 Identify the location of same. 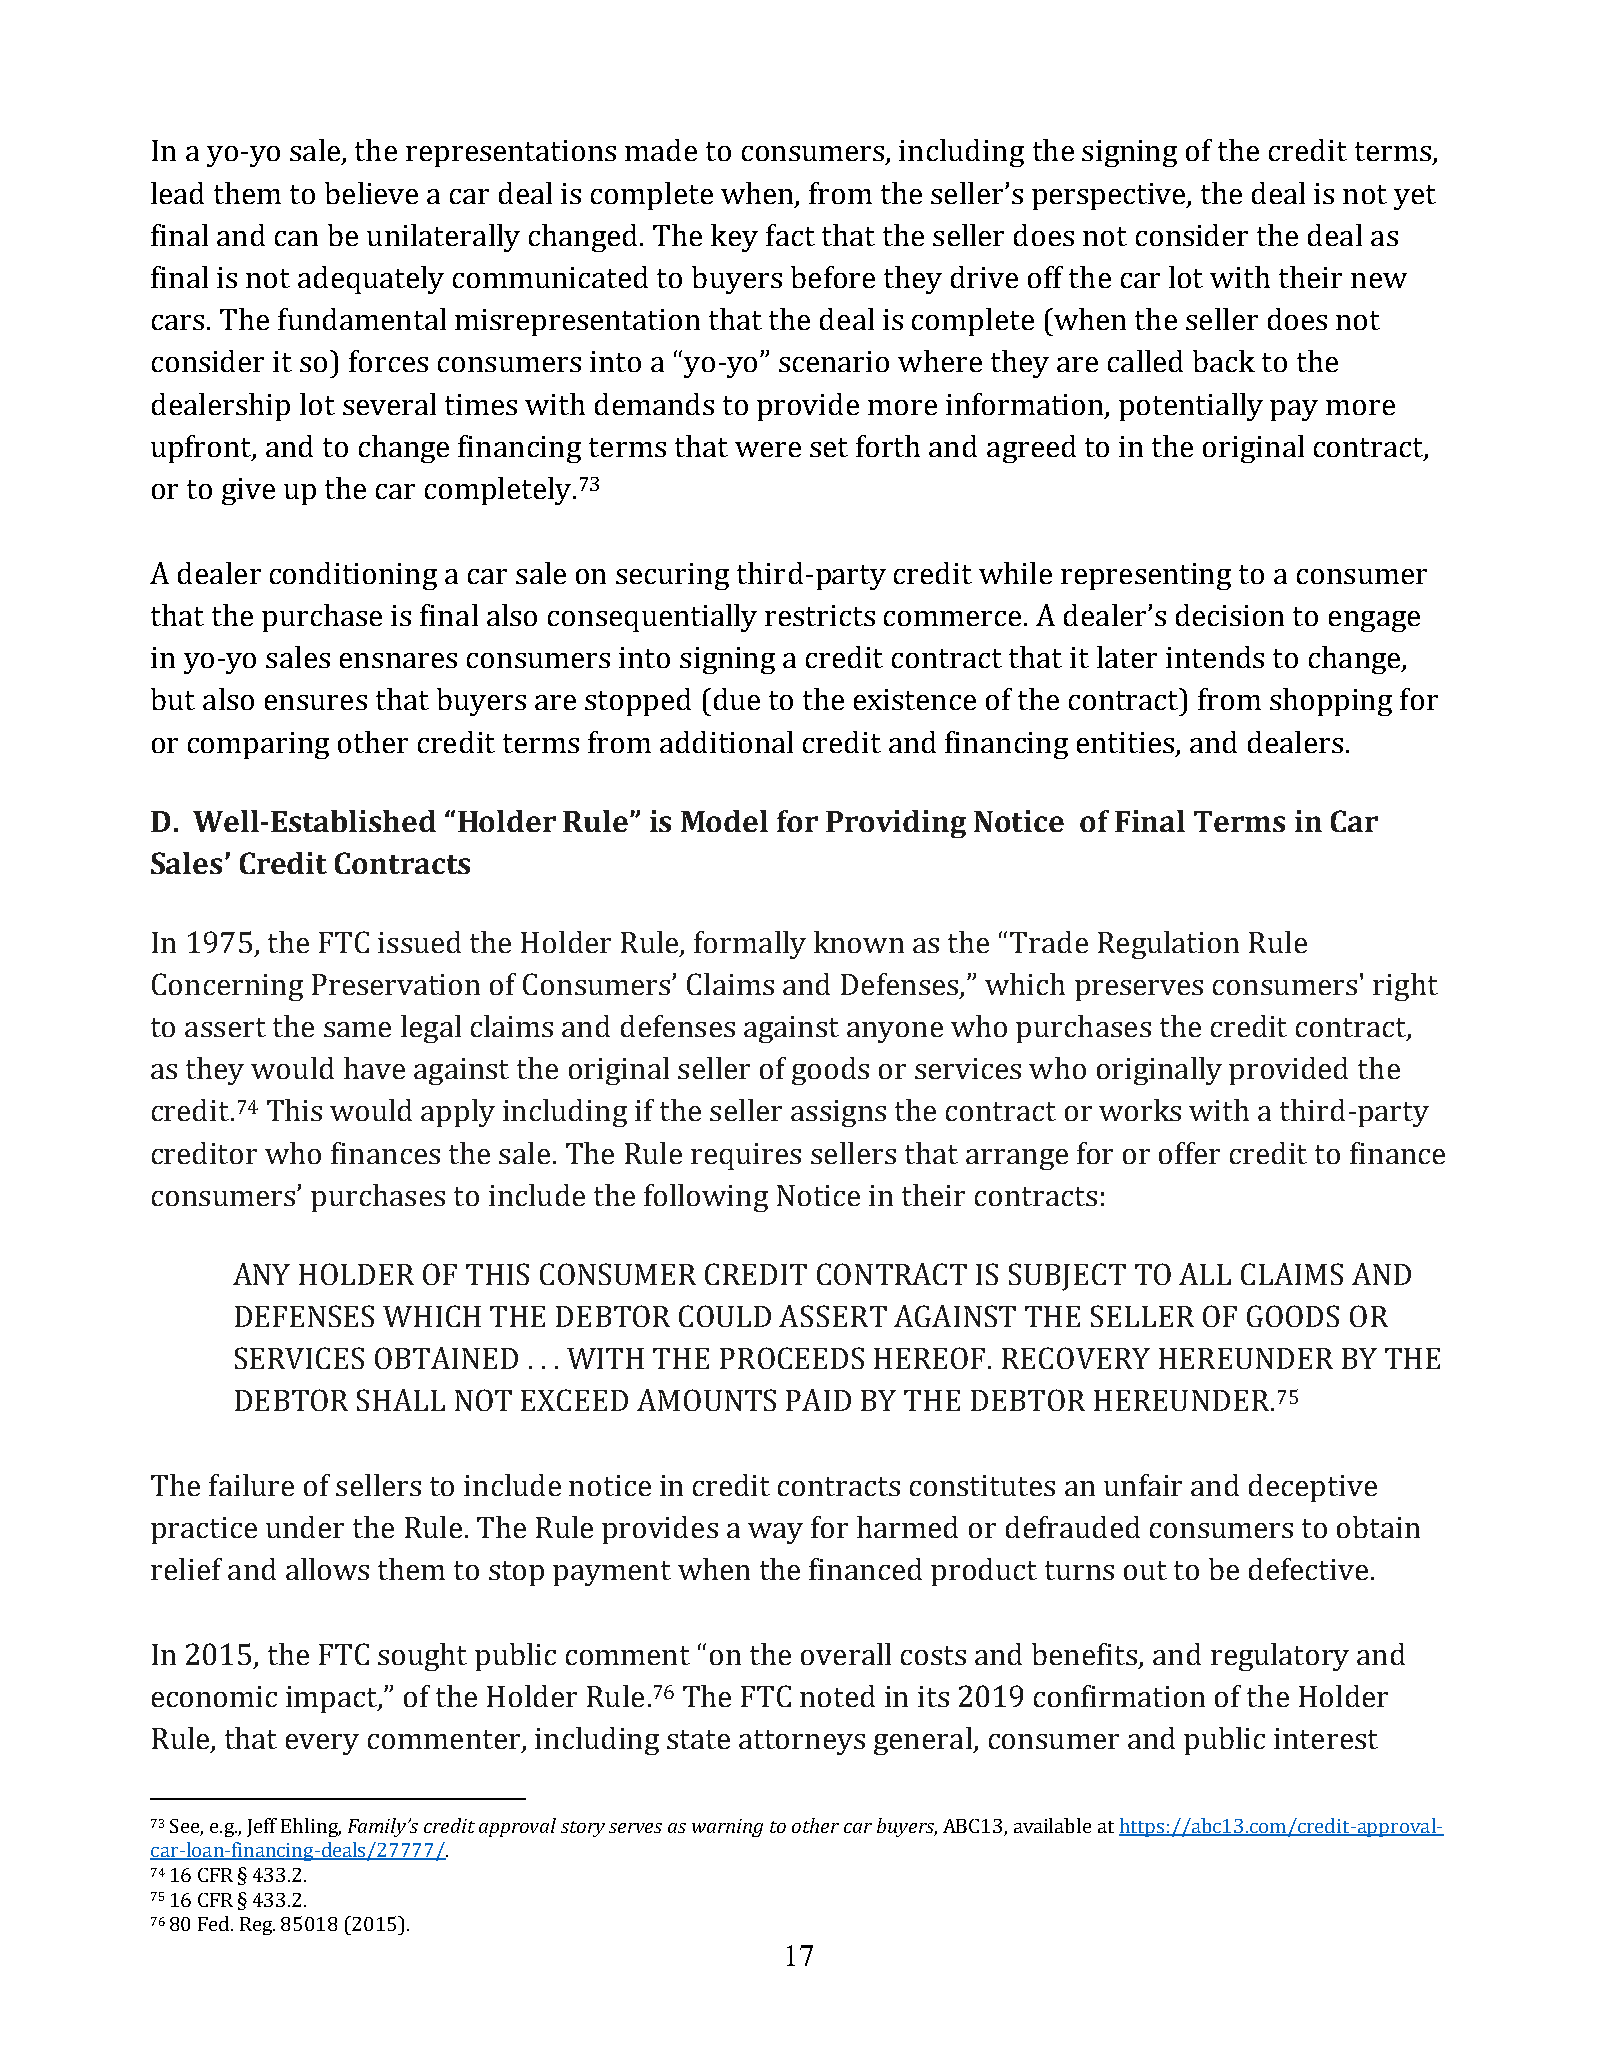
(357, 1029).
